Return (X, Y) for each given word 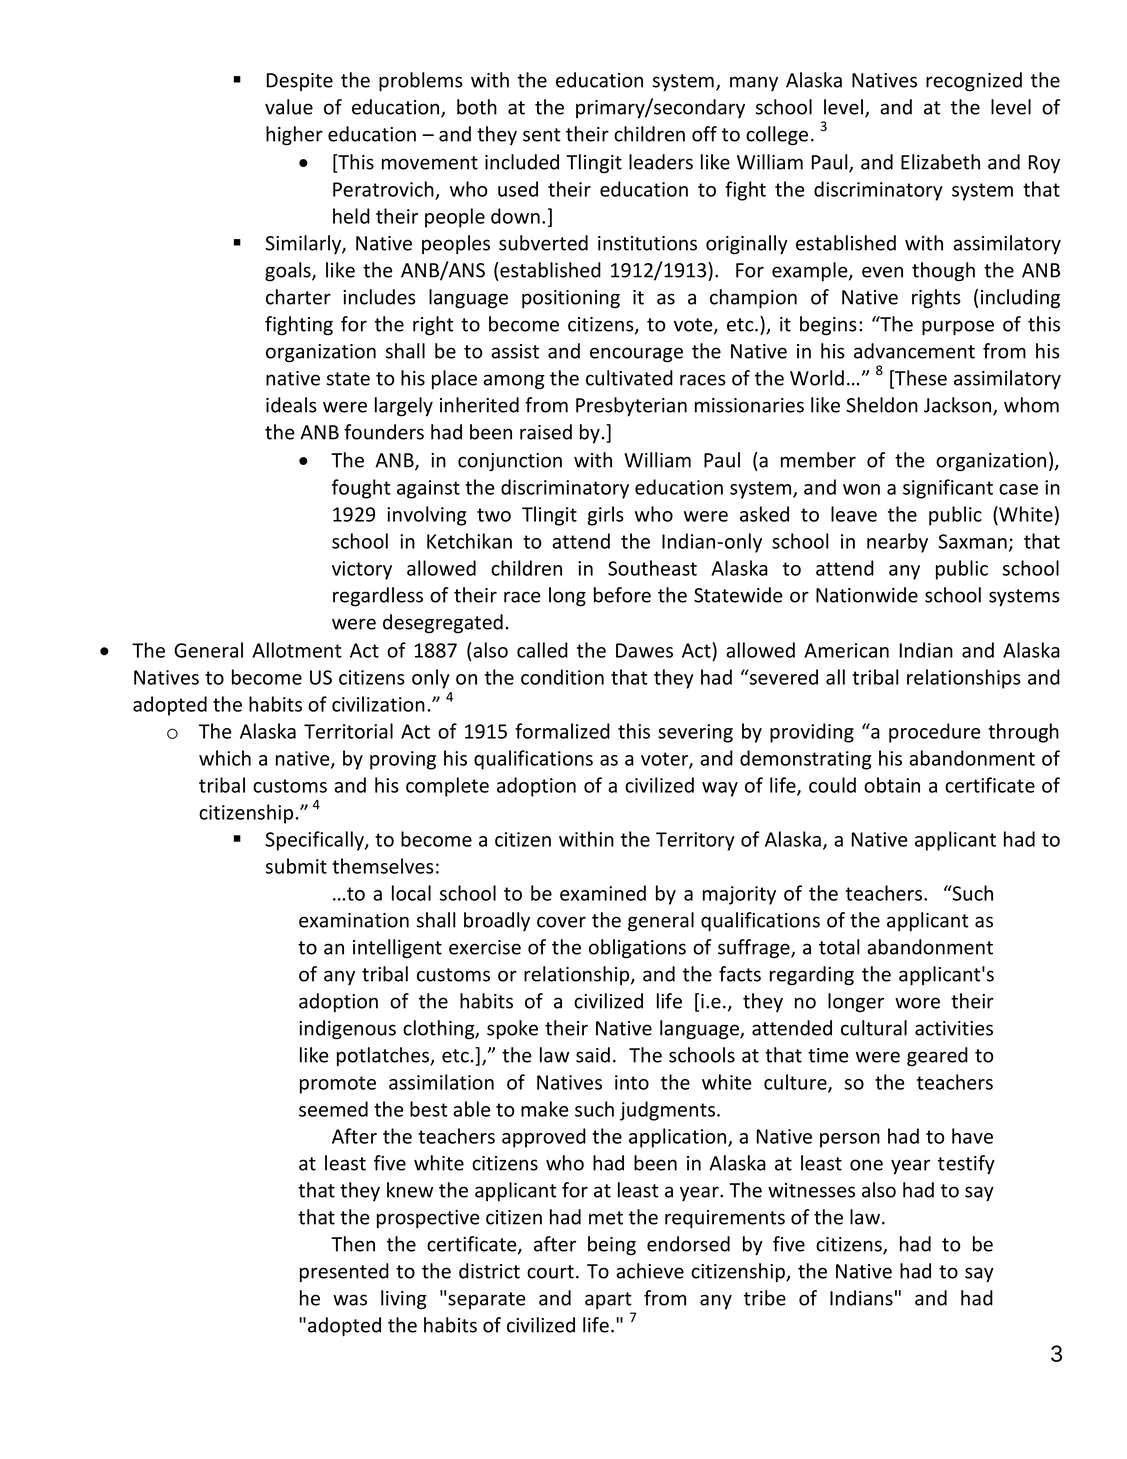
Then (353, 1244)
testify (966, 1165)
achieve (650, 1271)
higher (294, 136)
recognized (974, 82)
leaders (661, 162)
